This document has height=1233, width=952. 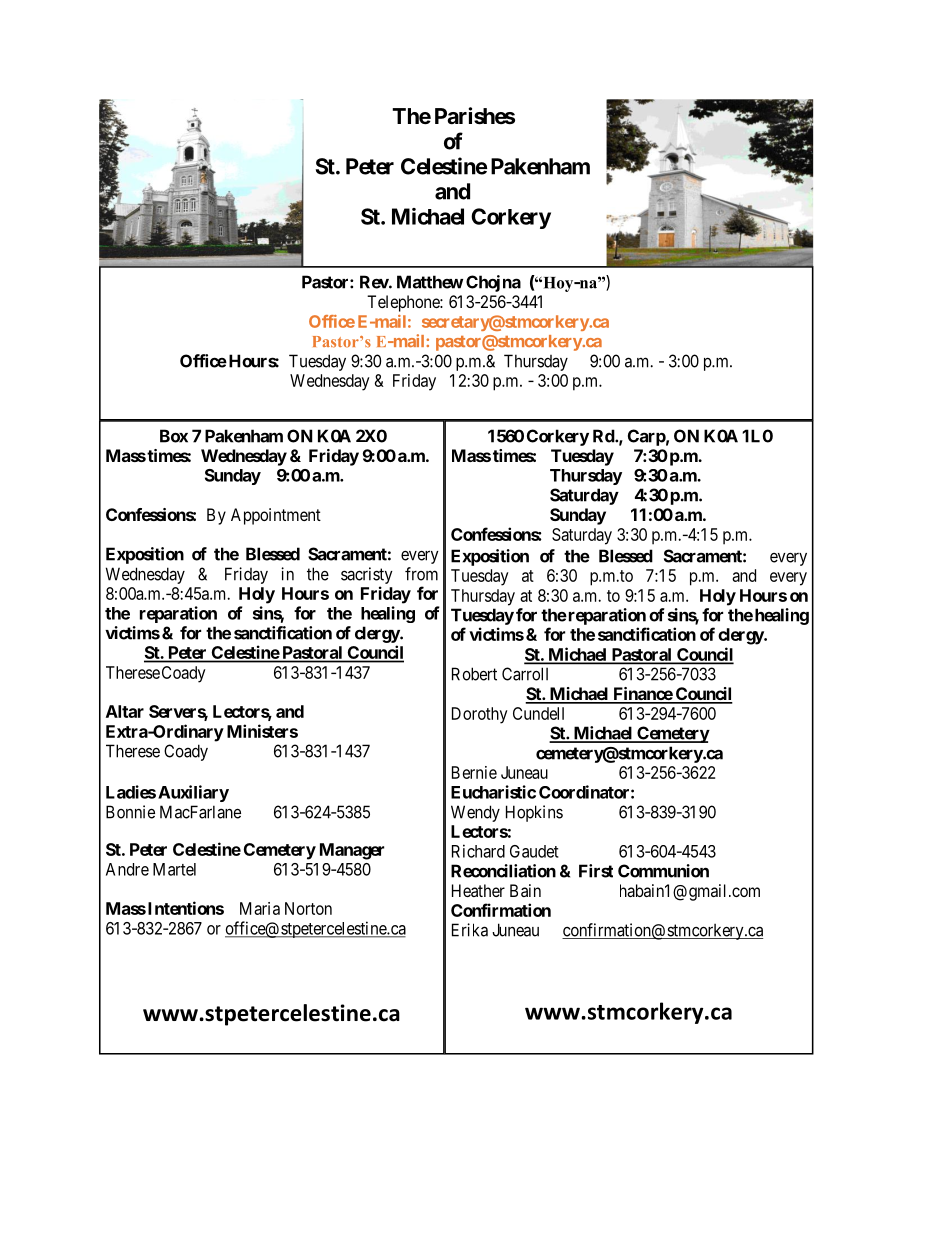 I want to click on Box, so click(x=174, y=436).
